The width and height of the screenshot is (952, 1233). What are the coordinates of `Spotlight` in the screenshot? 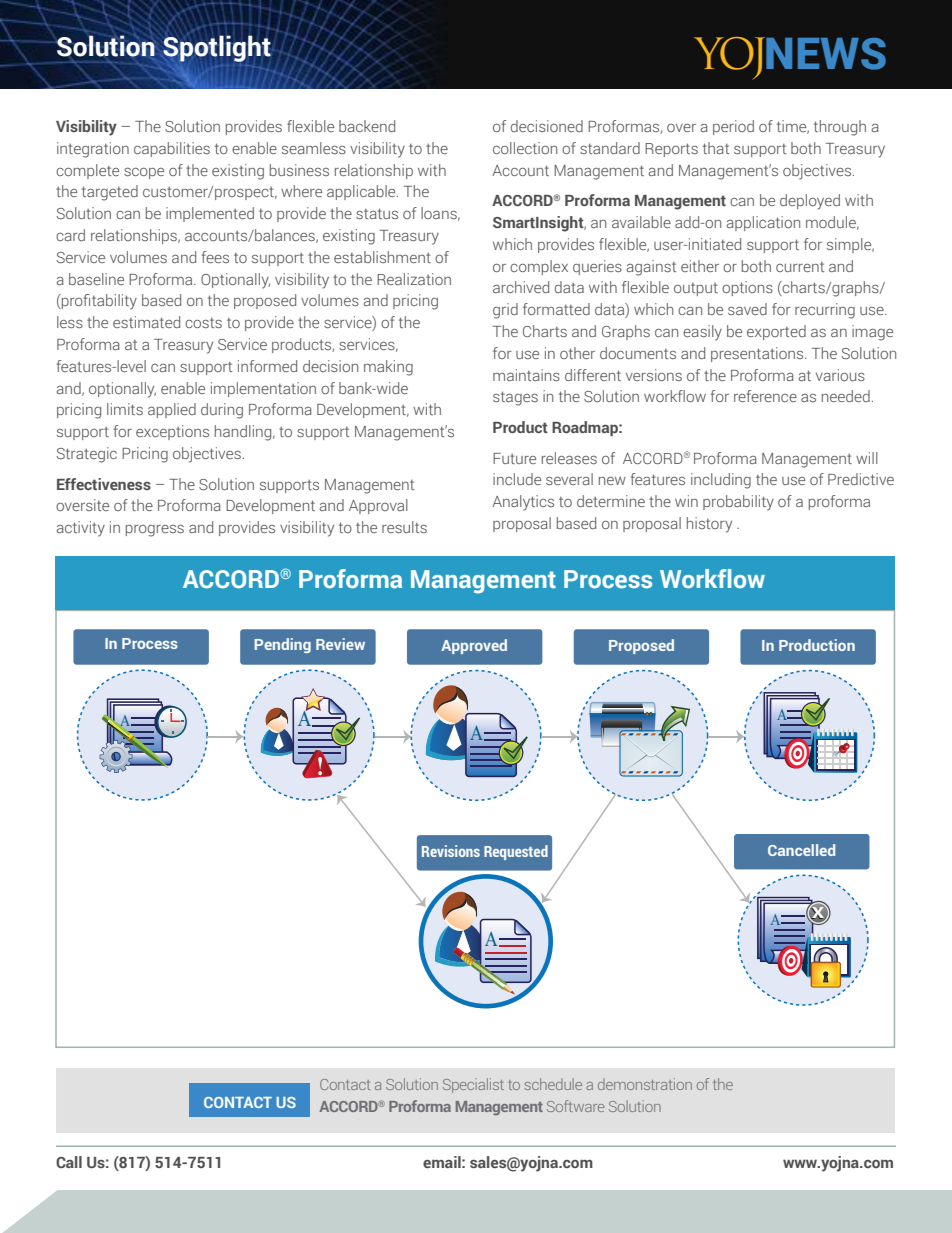 It's located at (217, 48).
